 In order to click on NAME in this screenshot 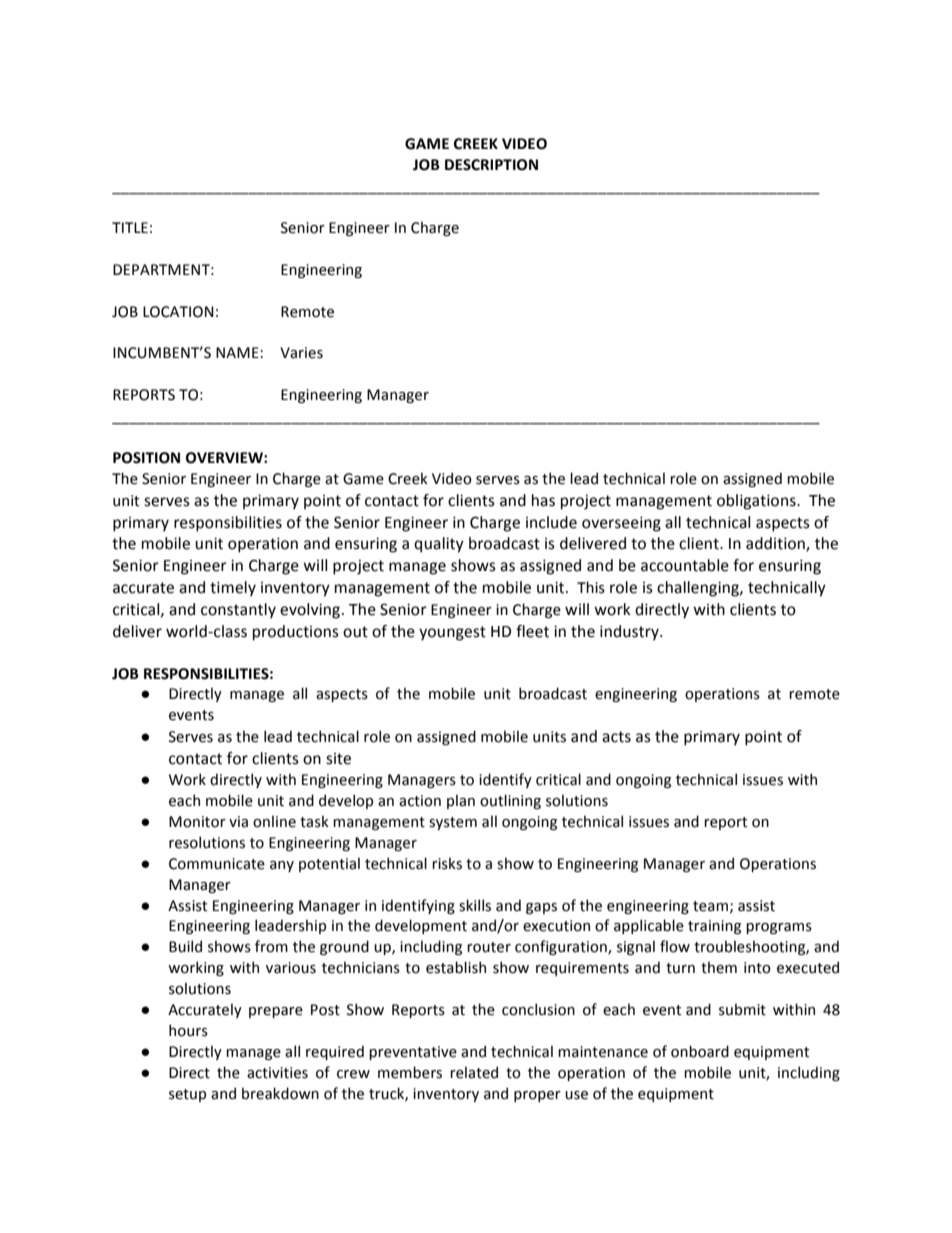, I will do `click(237, 352)`.
